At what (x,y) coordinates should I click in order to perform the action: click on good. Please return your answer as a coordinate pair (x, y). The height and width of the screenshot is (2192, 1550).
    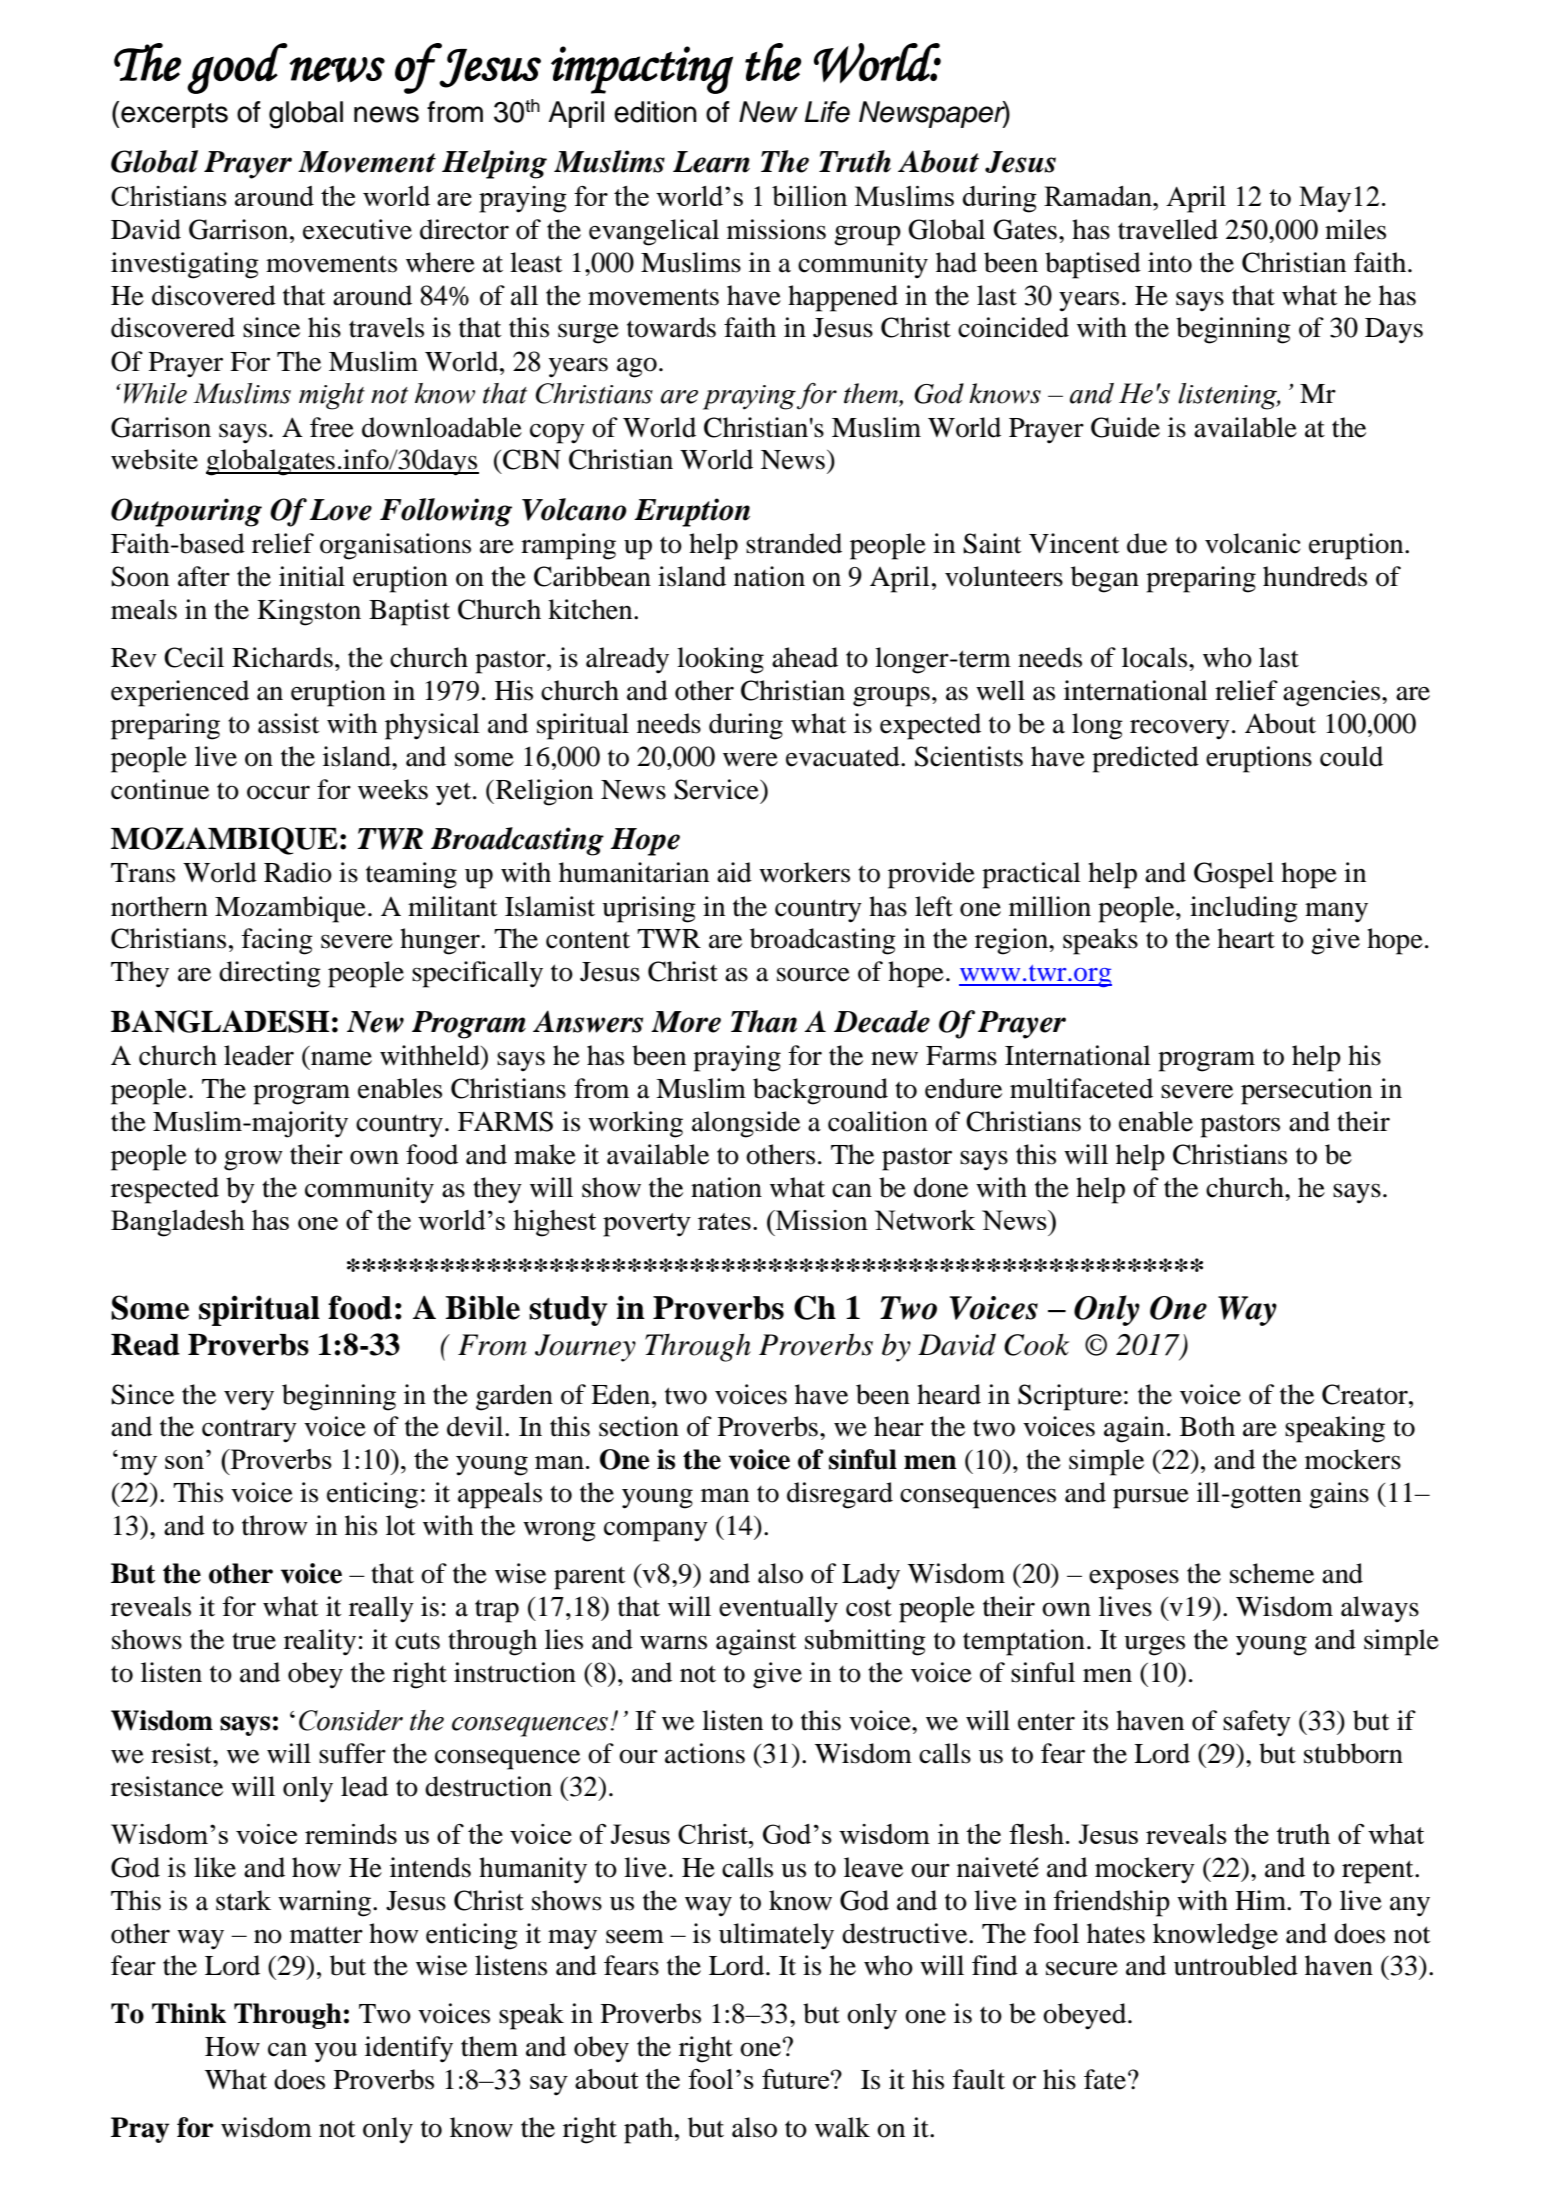
    Looking at the image, I should click on (237, 68).
